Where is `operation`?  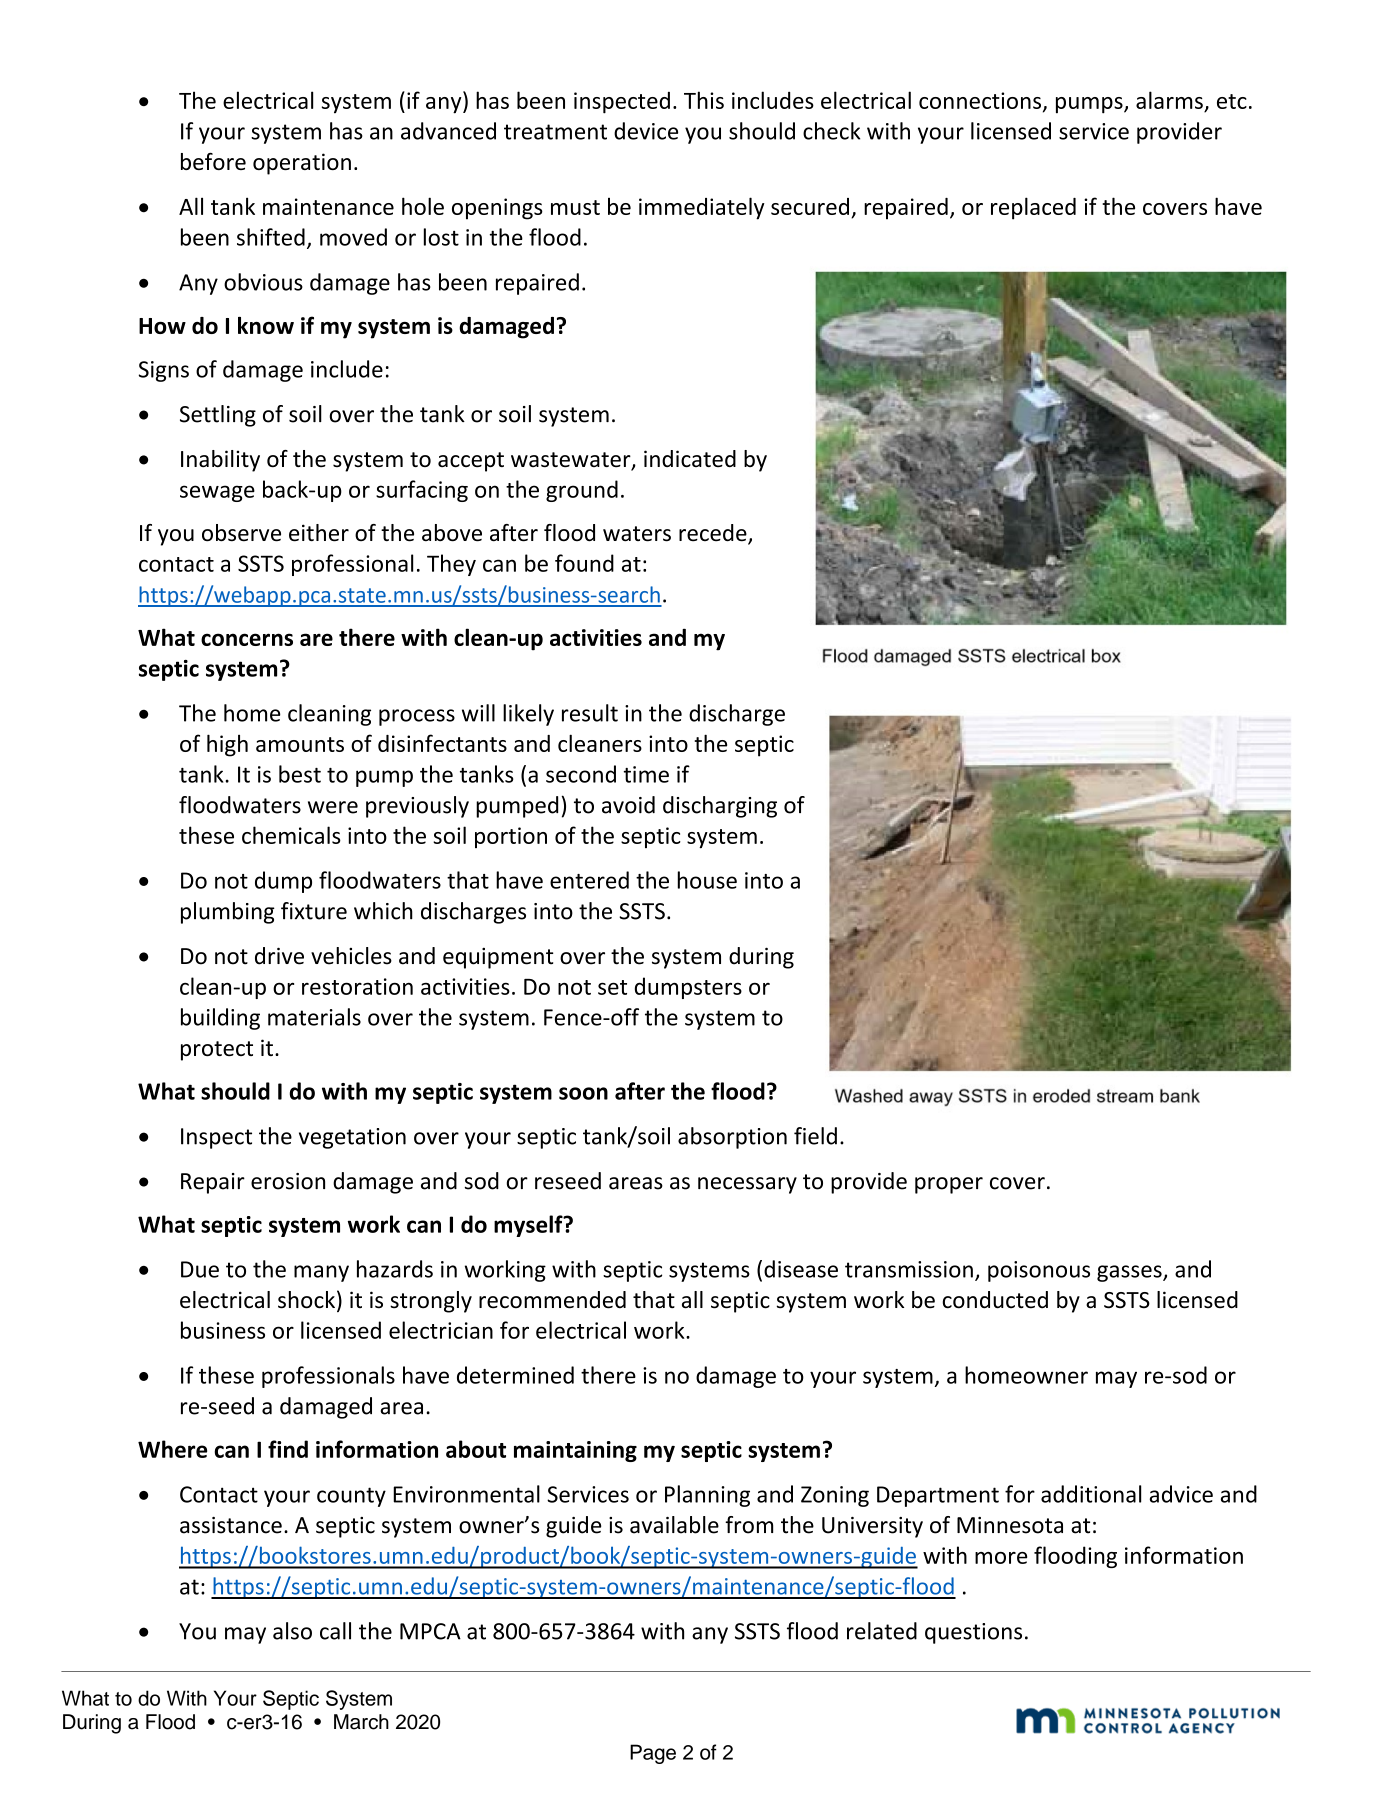
operation is located at coordinates (302, 164).
